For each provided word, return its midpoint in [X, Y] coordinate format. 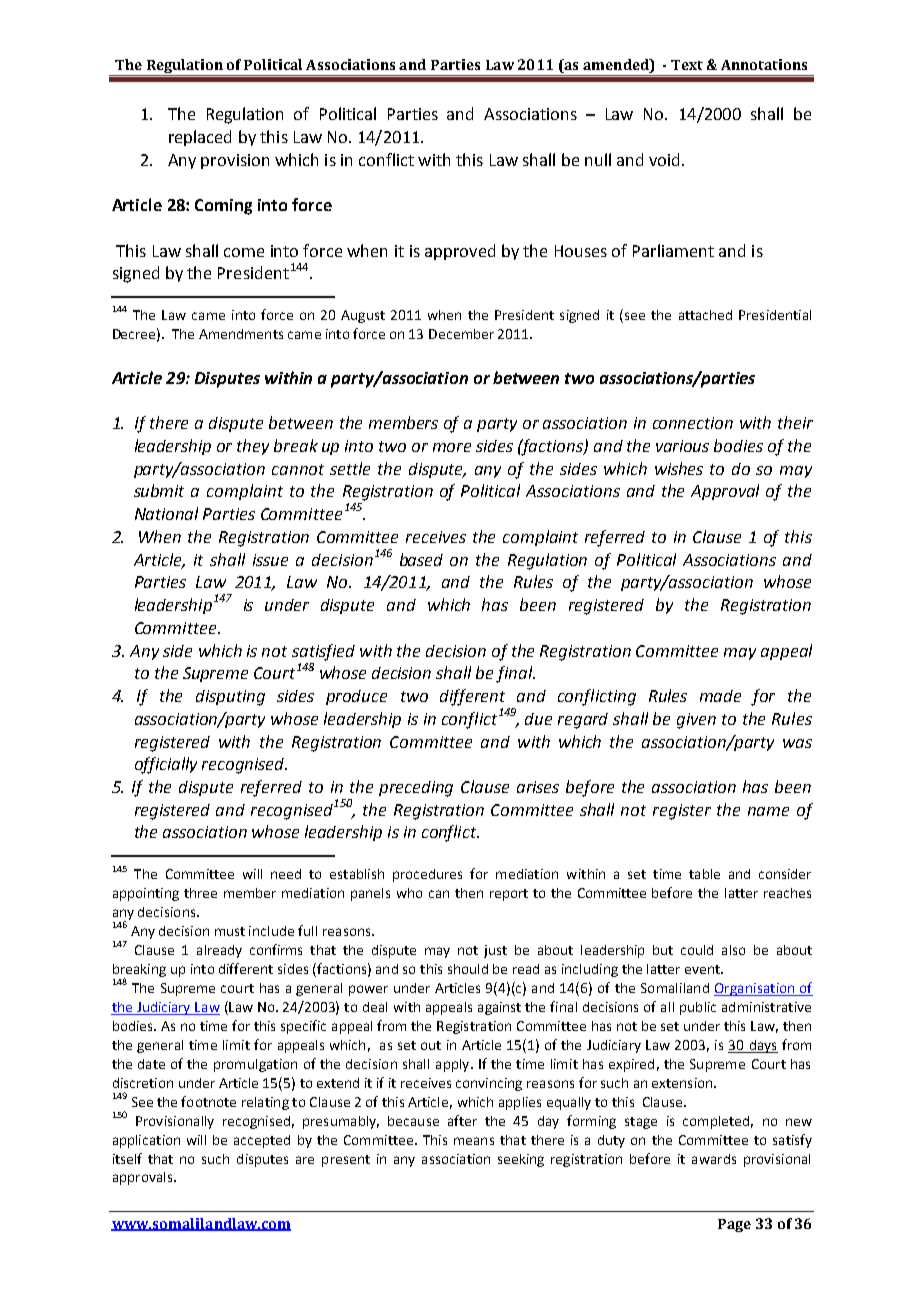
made [720, 696]
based [421, 559]
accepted [262, 1141]
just [495, 951]
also [733, 950]
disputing [230, 698]
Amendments [241, 334]
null [598, 159]
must [230, 931]
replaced [200, 138]
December [461, 334]
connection [693, 423]
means [474, 1141]
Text [687, 65]
